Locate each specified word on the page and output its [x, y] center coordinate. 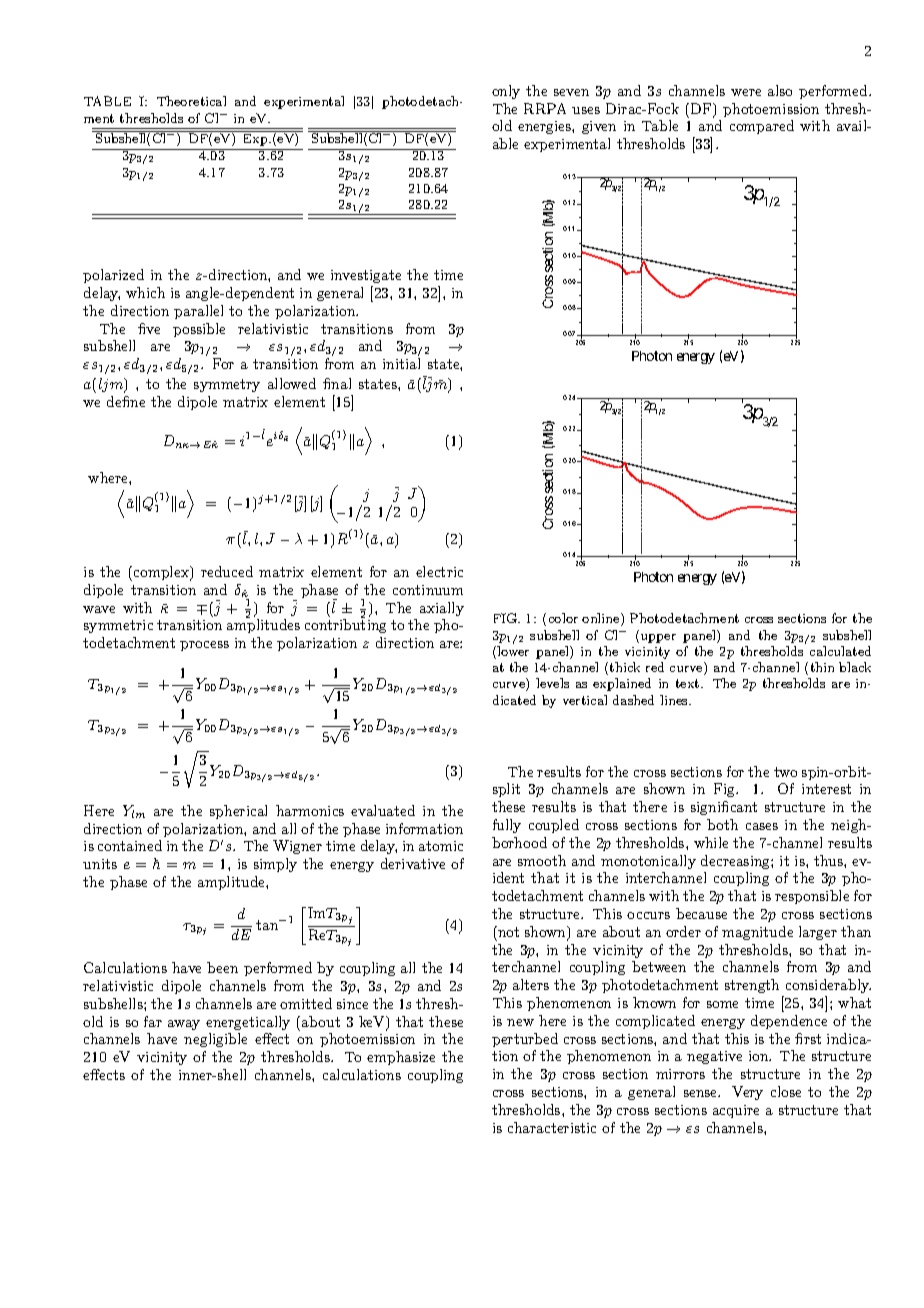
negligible [215, 1040]
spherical [238, 812]
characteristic [552, 1127]
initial [401, 363]
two [785, 772]
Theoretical [191, 101]
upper [658, 638]
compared [762, 127]
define [126, 401]
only [506, 92]
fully [507, 826]
